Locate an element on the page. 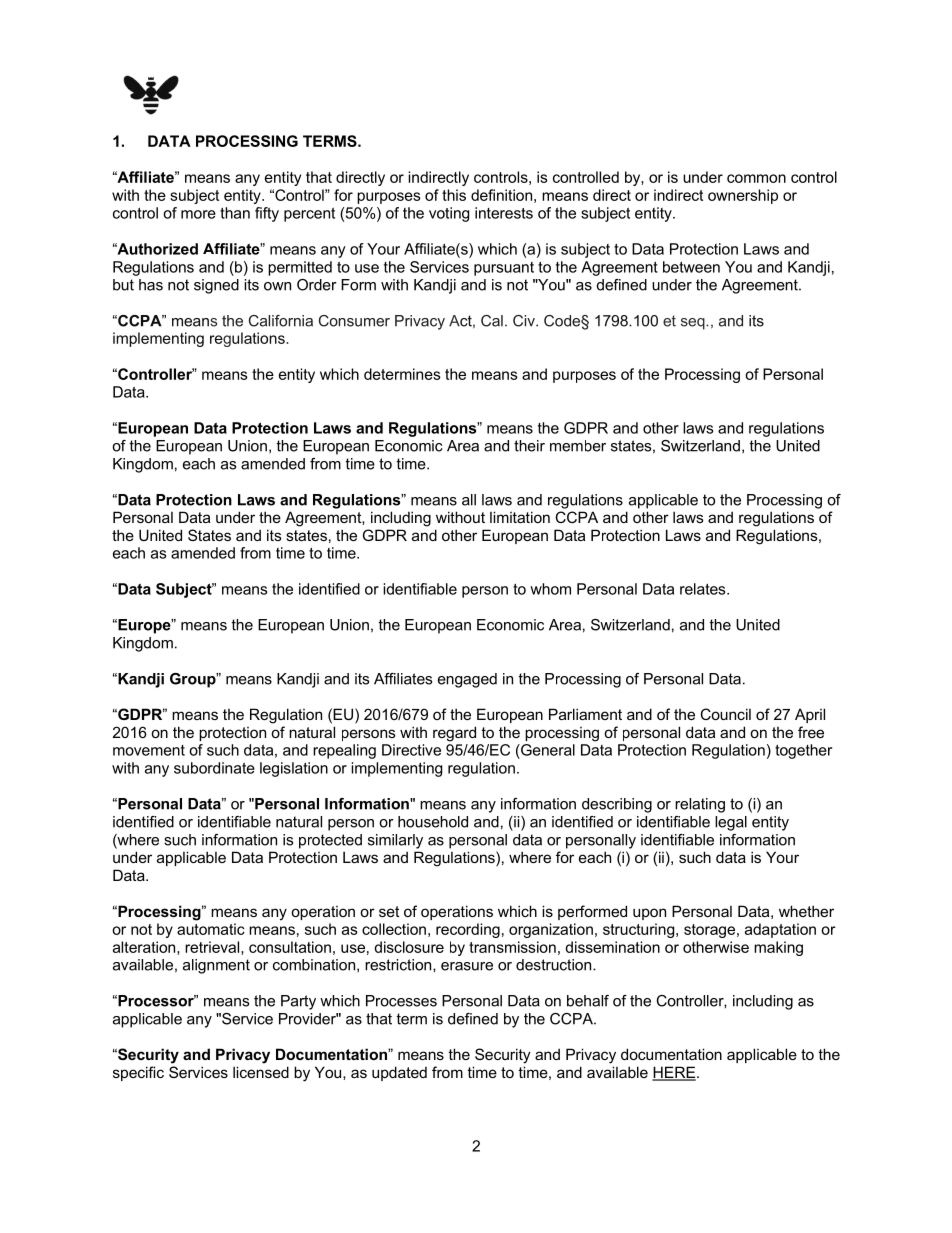 Image resolution: width=952 pixels, height=1233 pixels. more is located at coordinates (198, 214).
